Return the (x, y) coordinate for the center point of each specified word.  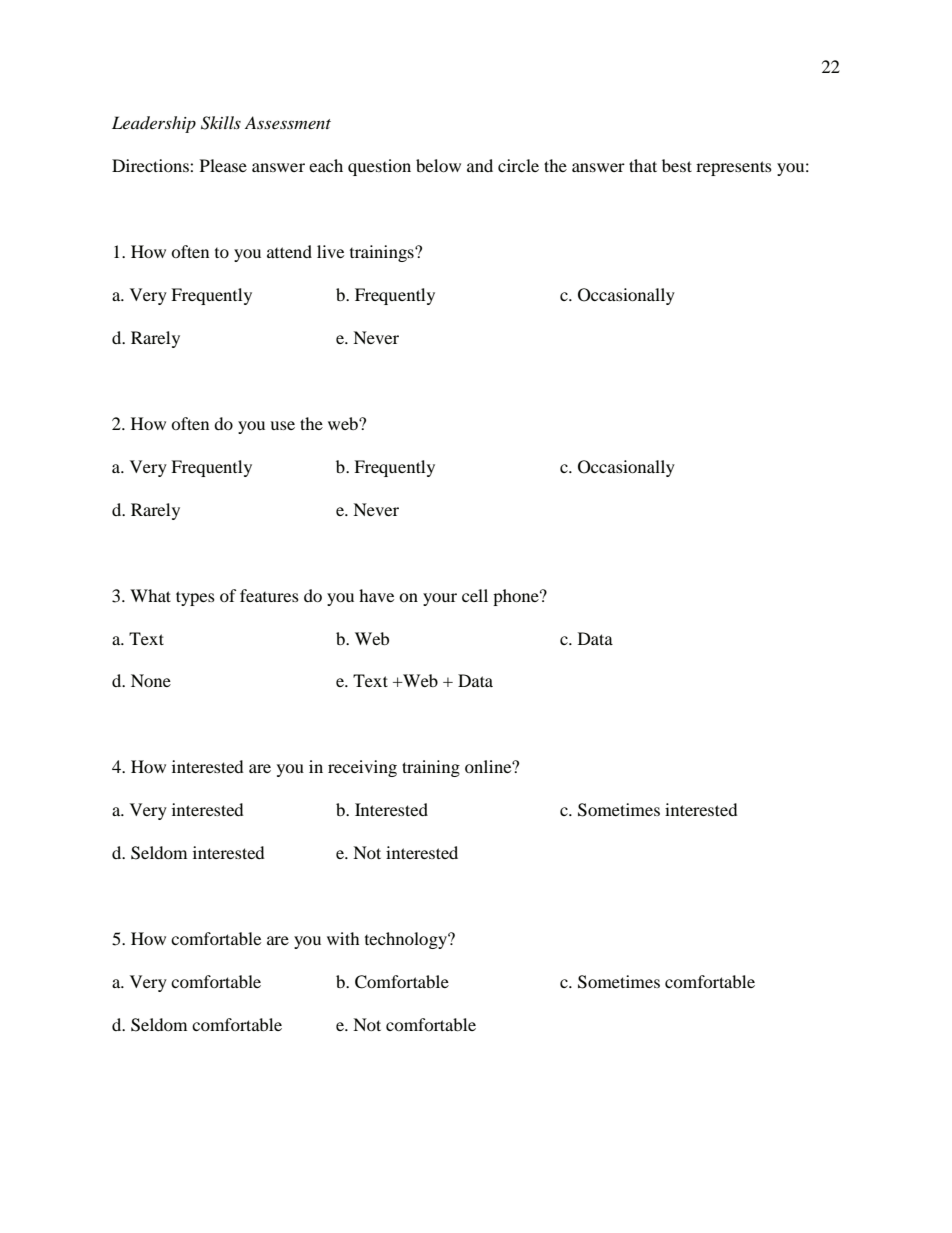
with (343, 938)
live (330, 251)
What (150, 595)
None (151, 680)
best (677, 165)
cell (475, 595)
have (376, 595)
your (440, 599)
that (643, 165)
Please (223, 165)
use (282, 425)
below (438, 165)
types (195, 598)
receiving (362, 768)
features (269, 595)
